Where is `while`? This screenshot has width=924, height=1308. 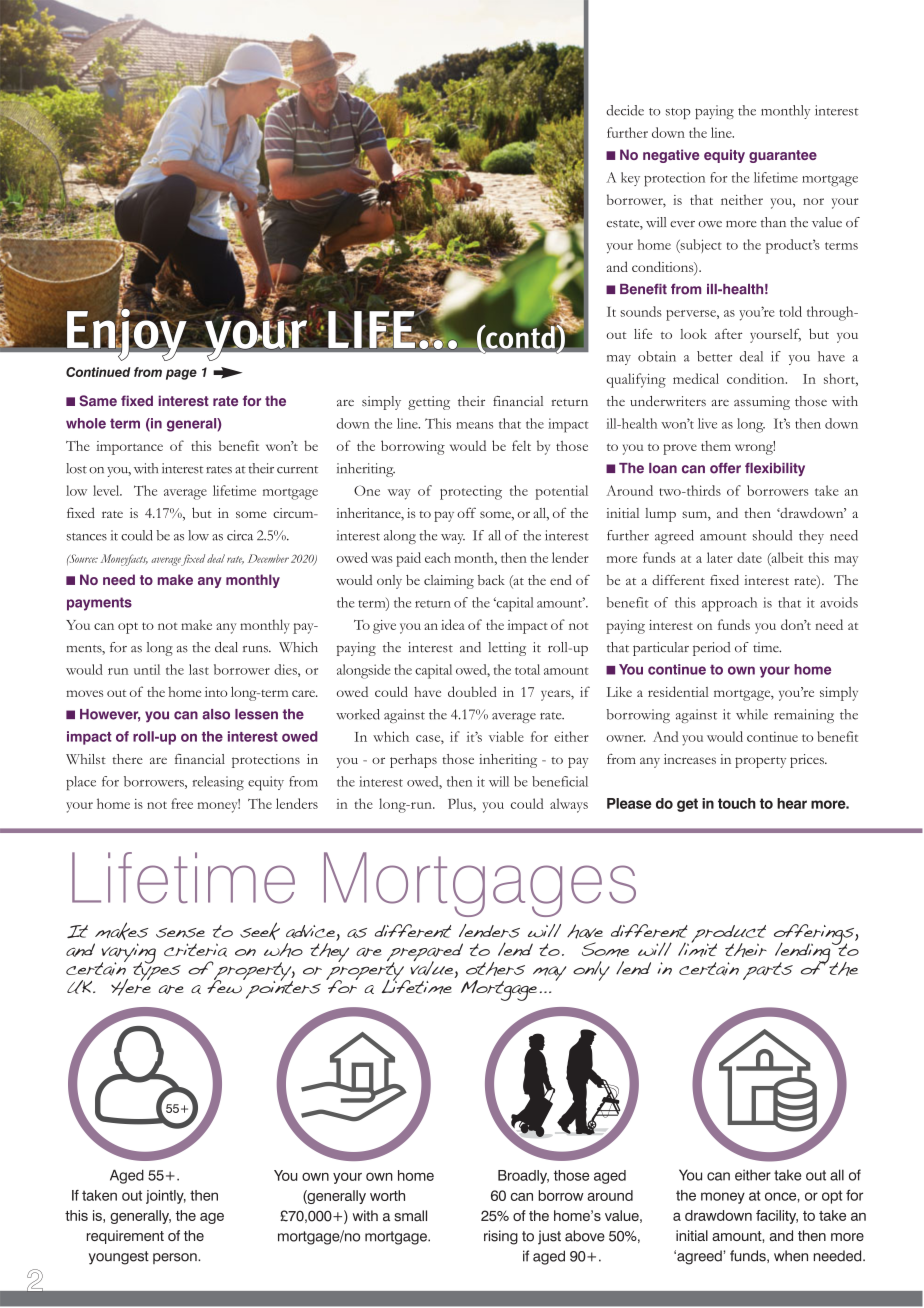
while is located at coordinates (752, 714).
